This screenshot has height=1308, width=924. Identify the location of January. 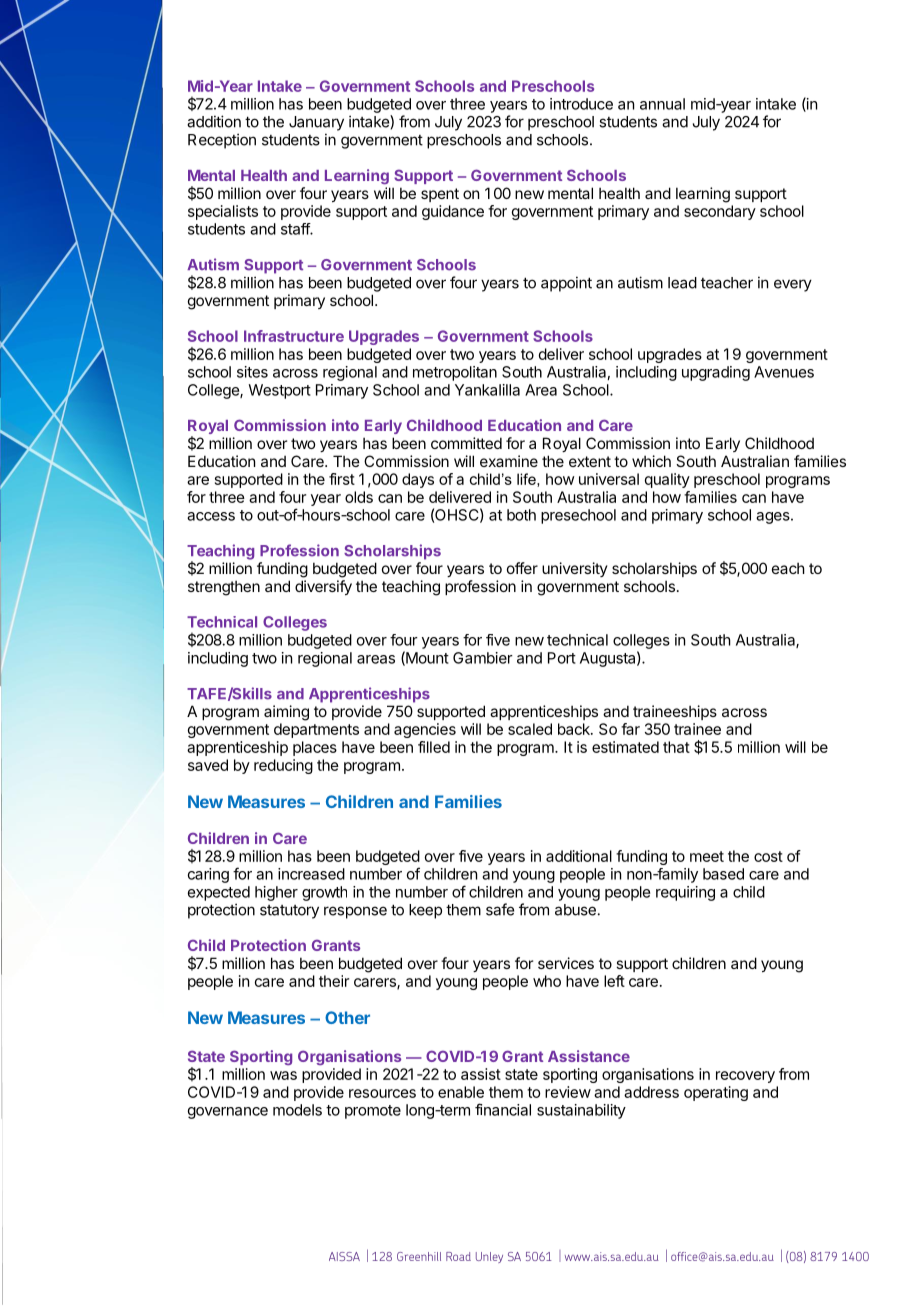
(316, 123).
